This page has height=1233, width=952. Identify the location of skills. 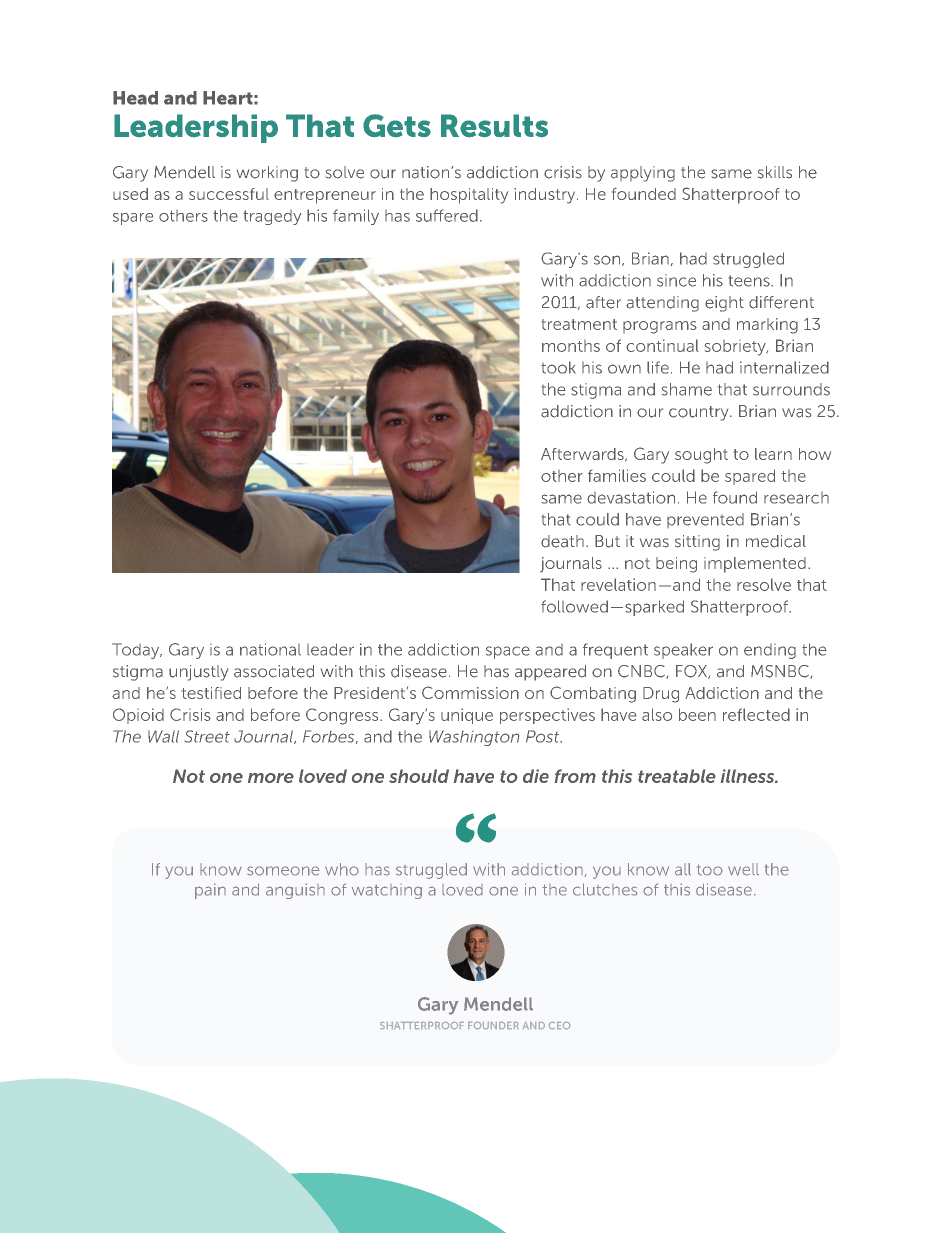
(775, 172).
